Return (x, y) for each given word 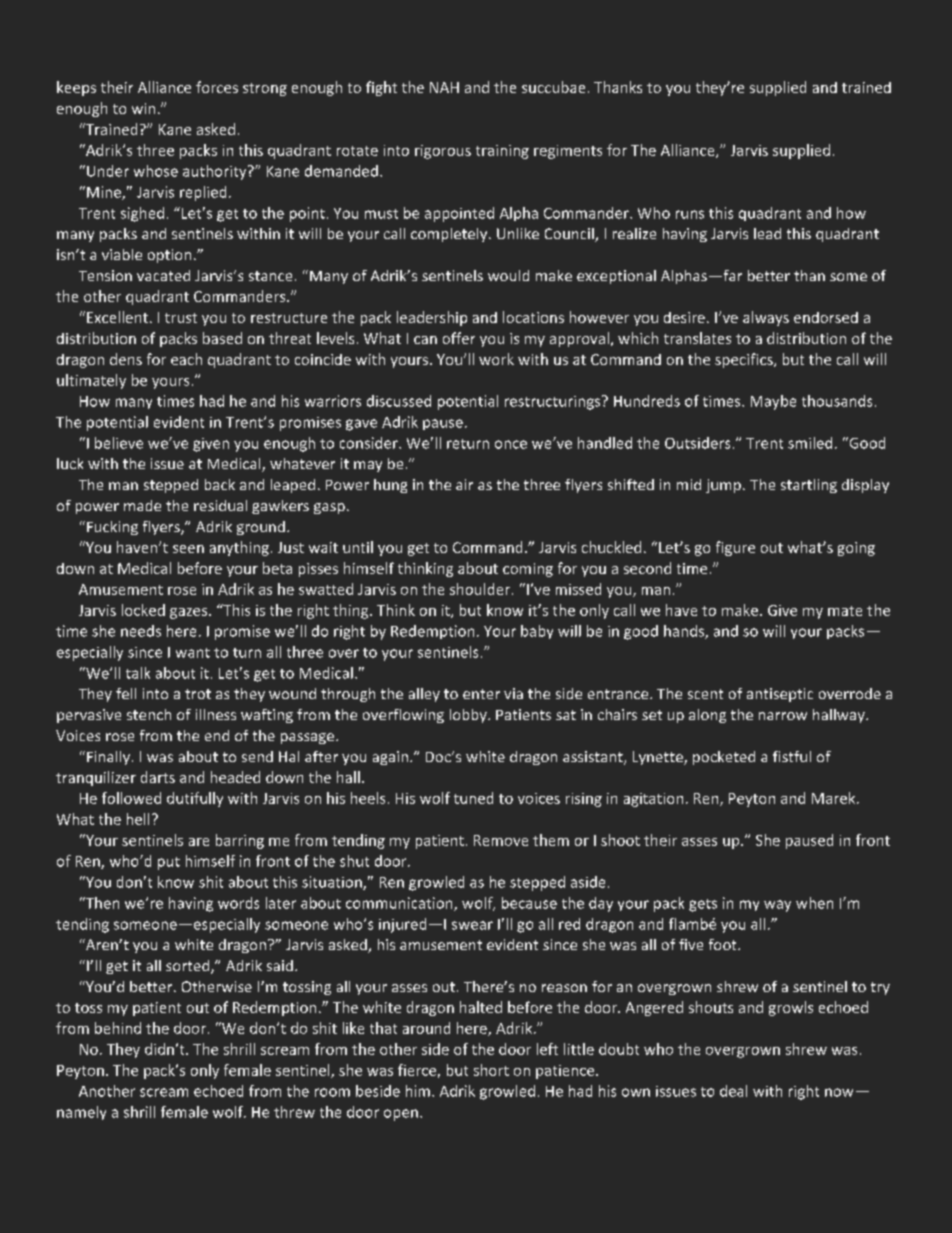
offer (459, 338)
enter (481, 694)
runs (690, 214)
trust (181, 318)
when (814, 903)
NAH (444, 87)
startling (809, 486)
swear (472, 925)
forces (217, 87)
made (142, 505)
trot (198, 694)
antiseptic (780, 695)
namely (81, 1113)
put (169, 863)
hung (390, 486)
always (766, 318)
